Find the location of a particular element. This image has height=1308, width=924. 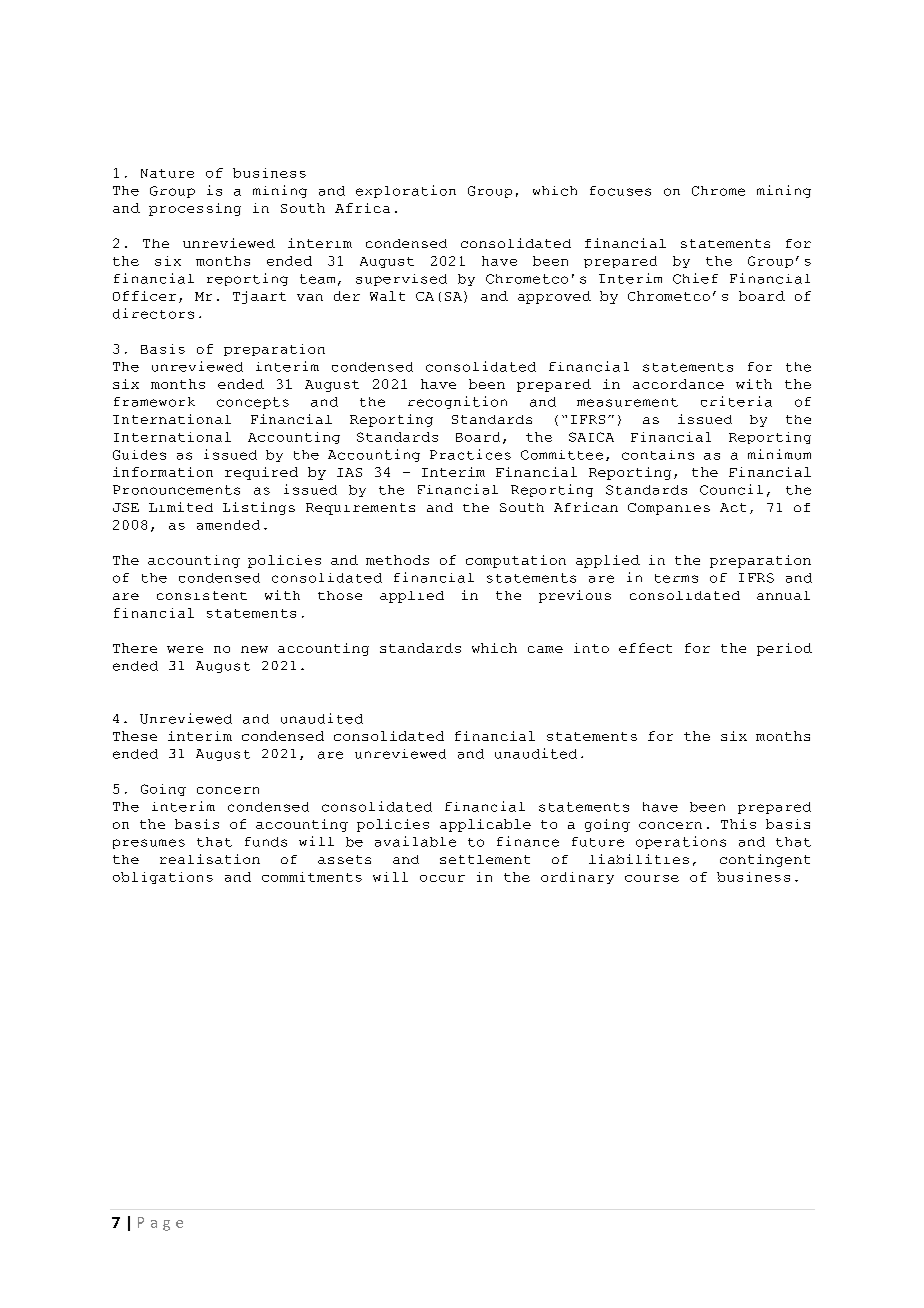

consistent is located at coordinates (202, 595).
